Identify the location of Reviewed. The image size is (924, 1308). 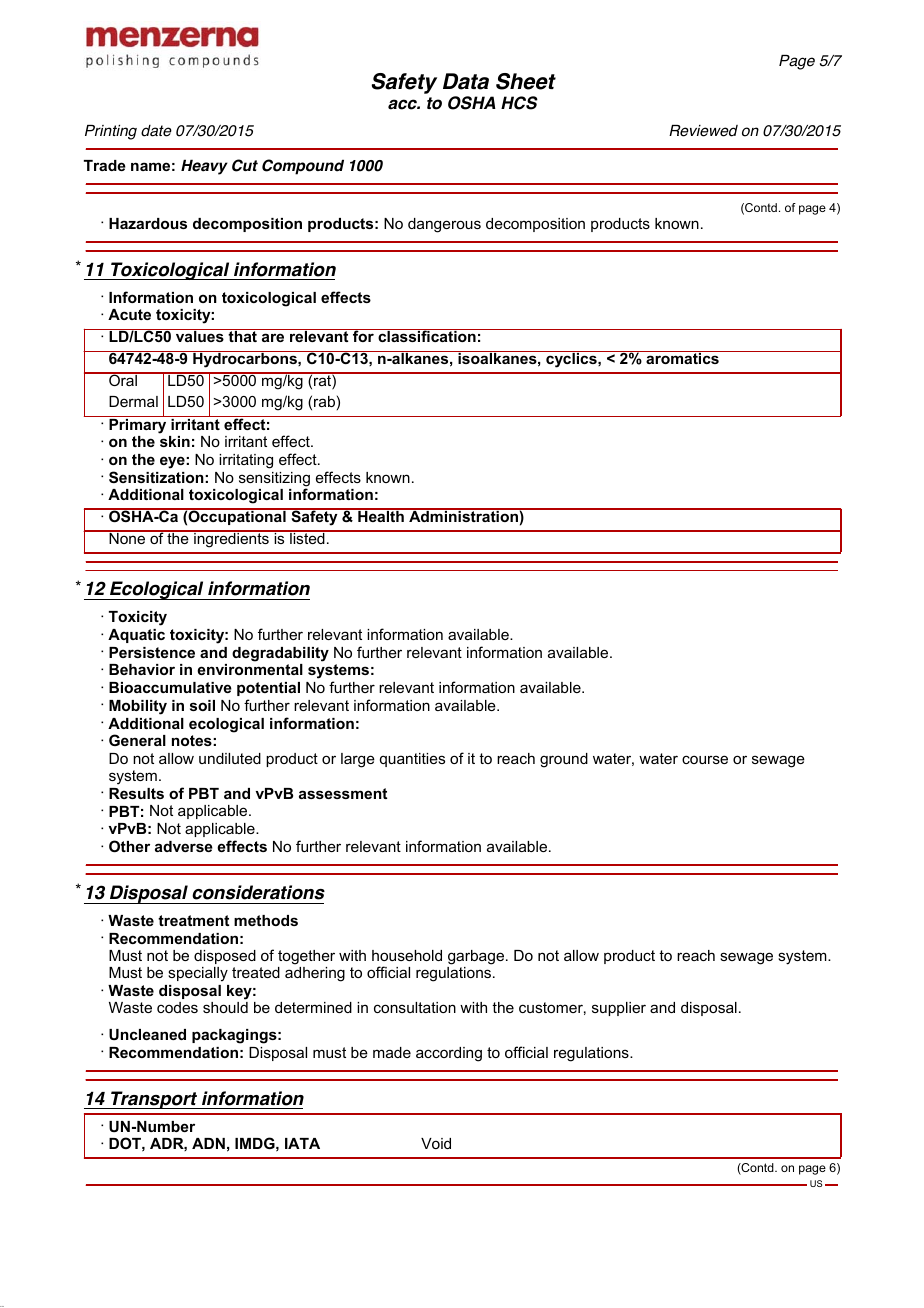
(703, 131).
